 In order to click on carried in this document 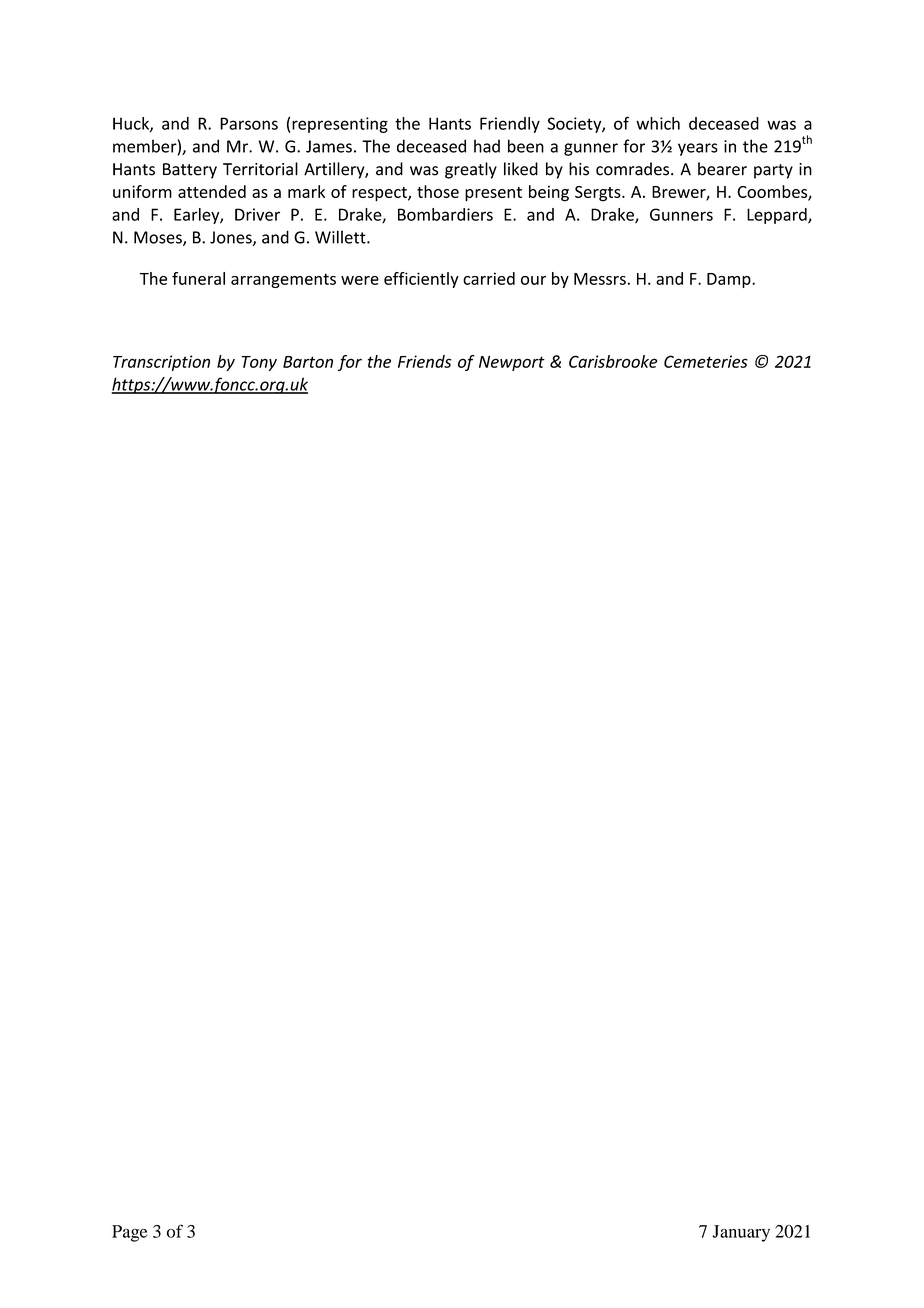, I will do `click(489, 278)`.
